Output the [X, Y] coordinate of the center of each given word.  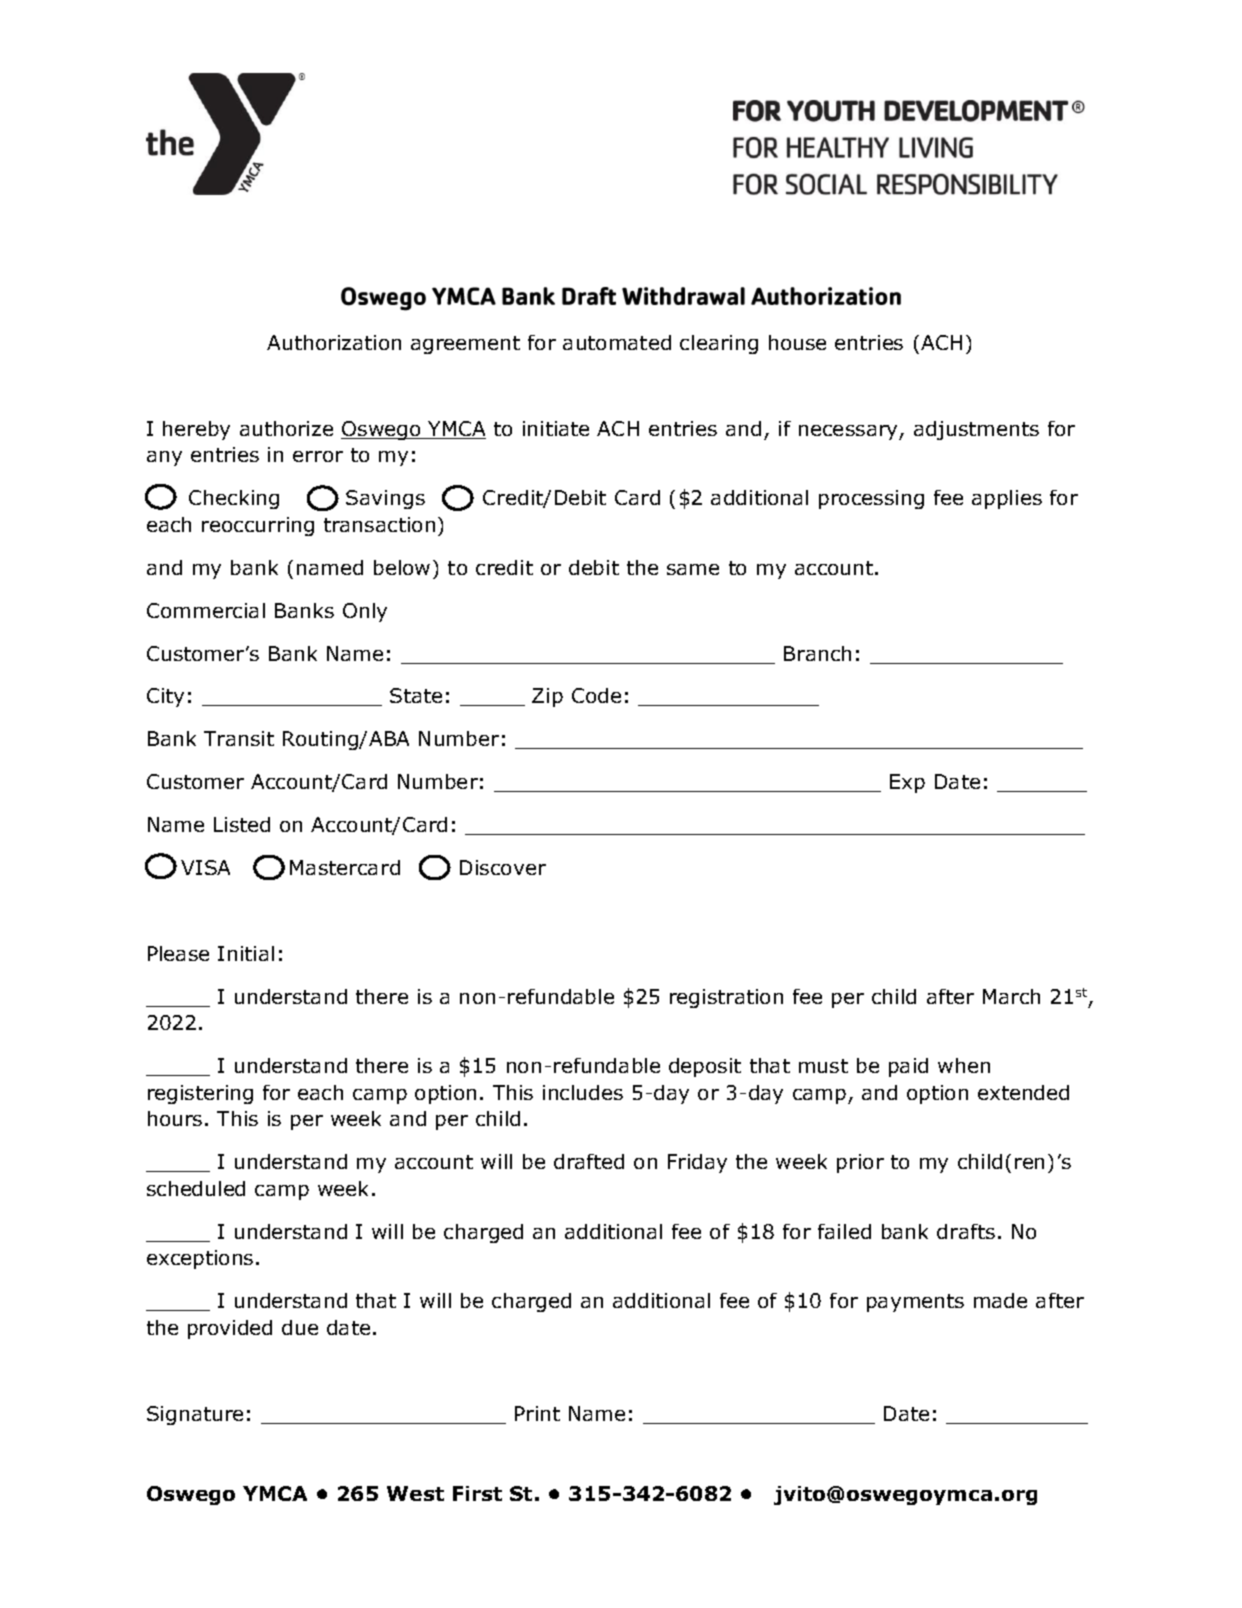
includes [583, 1092]
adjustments [976, 430]
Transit [239, 738]
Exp [907, 783]
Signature [195, 1415]
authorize [286, 428]
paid [908, 1067]
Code [596, 695]
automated [617, 342]
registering [200, 1094]
